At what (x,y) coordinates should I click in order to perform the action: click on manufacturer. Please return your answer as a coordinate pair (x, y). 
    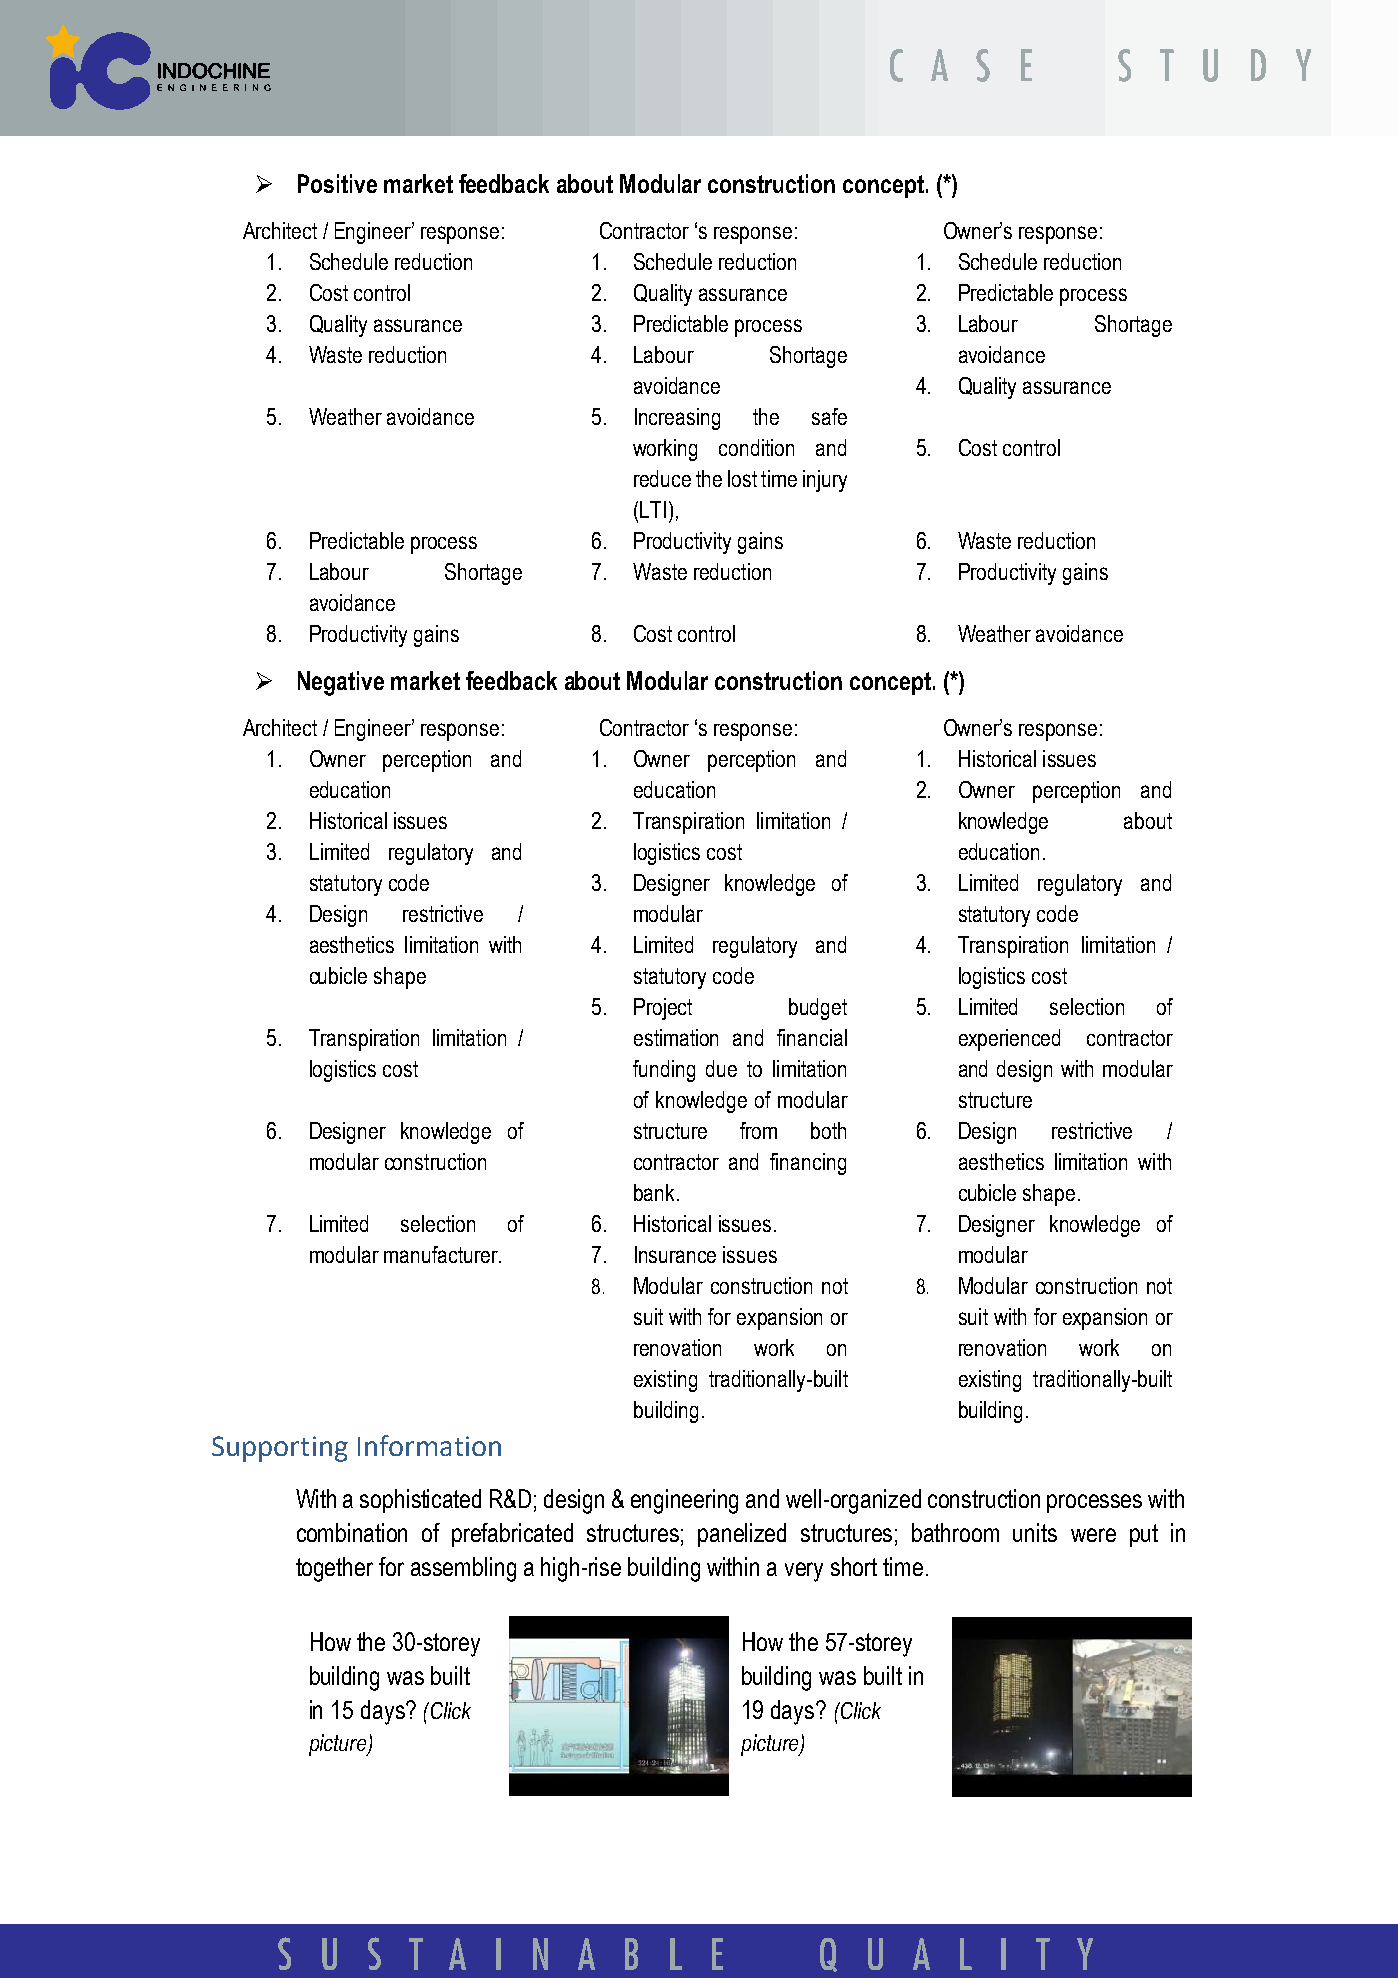
    Looking at the image, I should click on (442, 1254).
